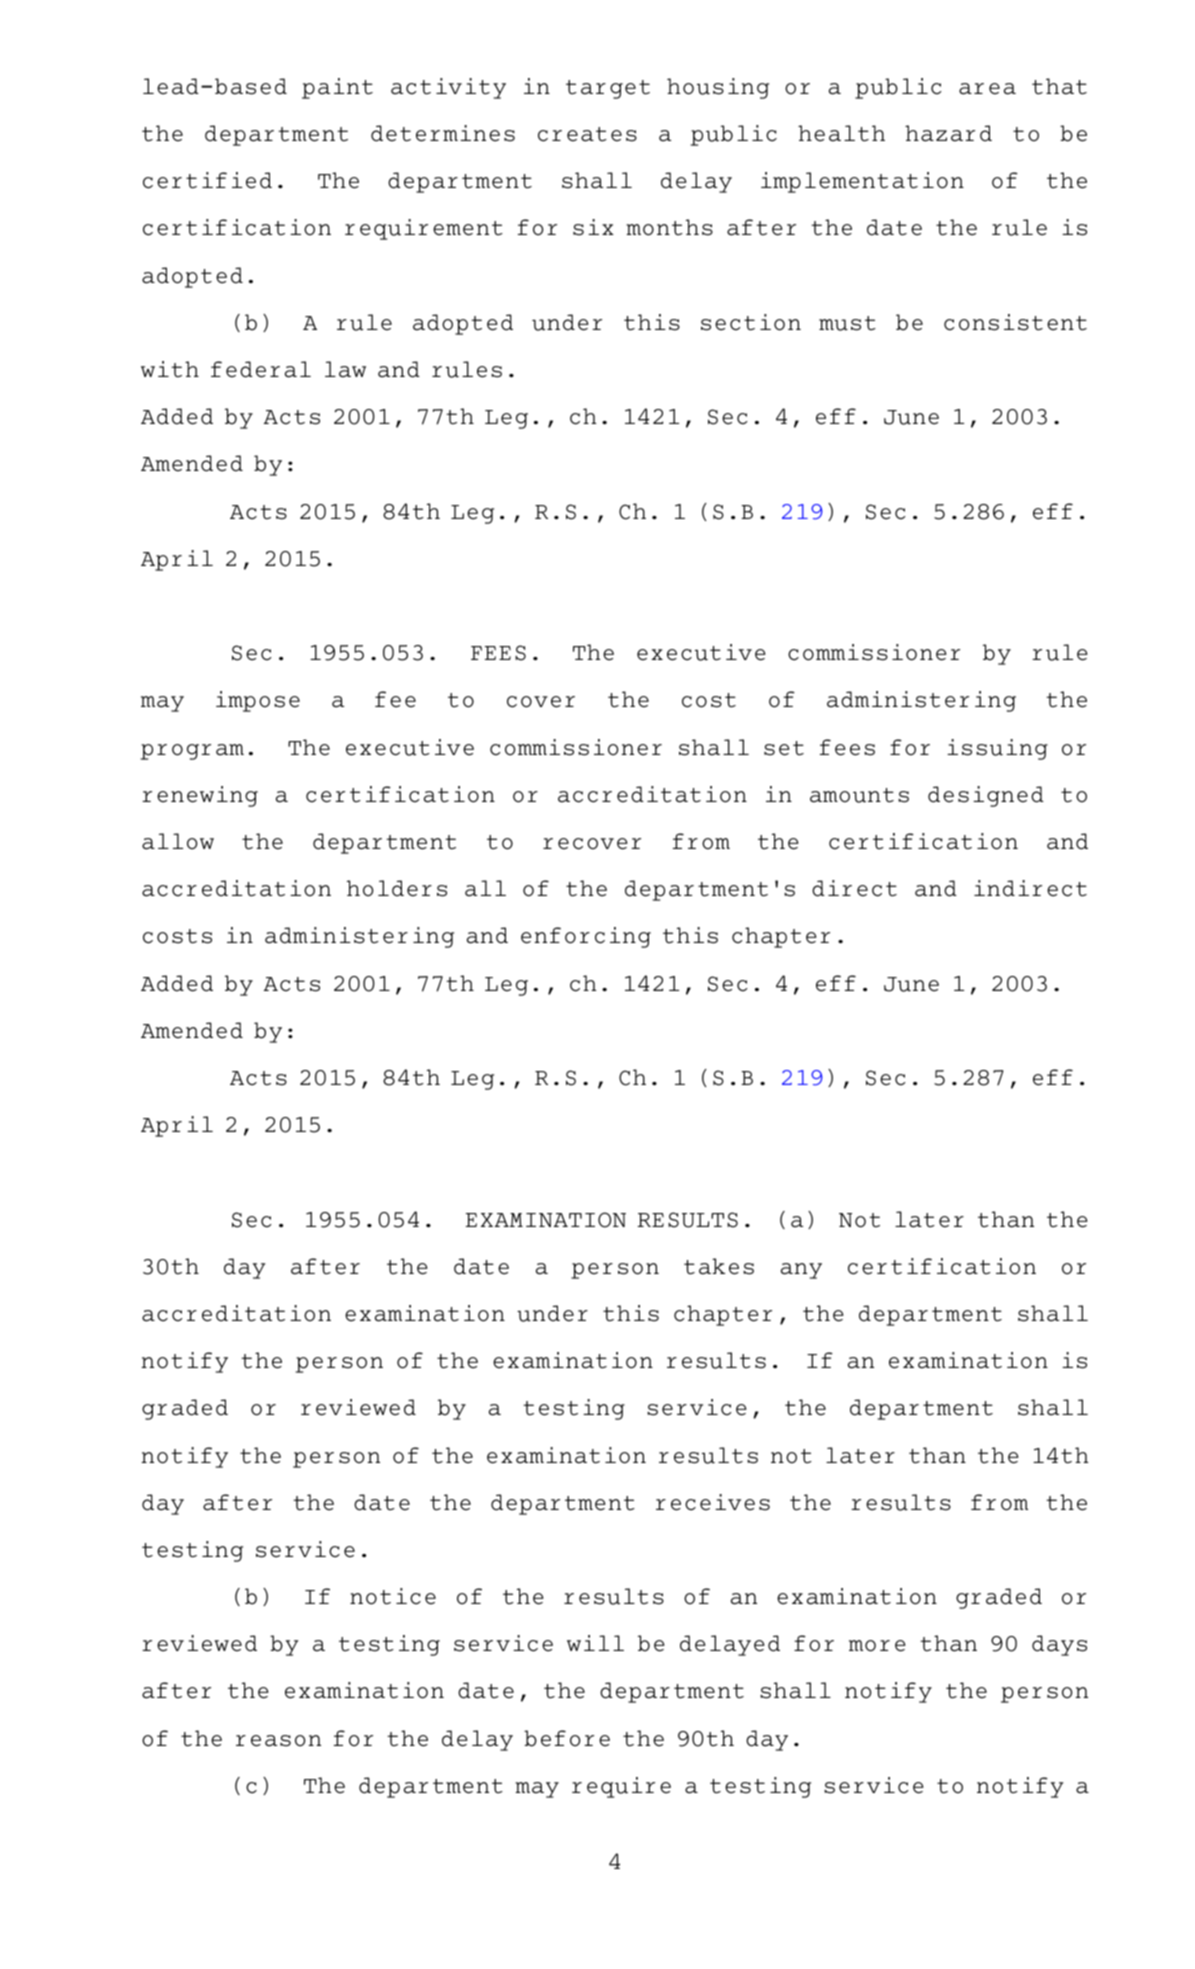 Image resolution: width=1195 pixels, height=1969 pixels. What do you see at coordinates (1015, 322) in the screenshot?
I see `consistent` at bounding box center [1015, 322].
